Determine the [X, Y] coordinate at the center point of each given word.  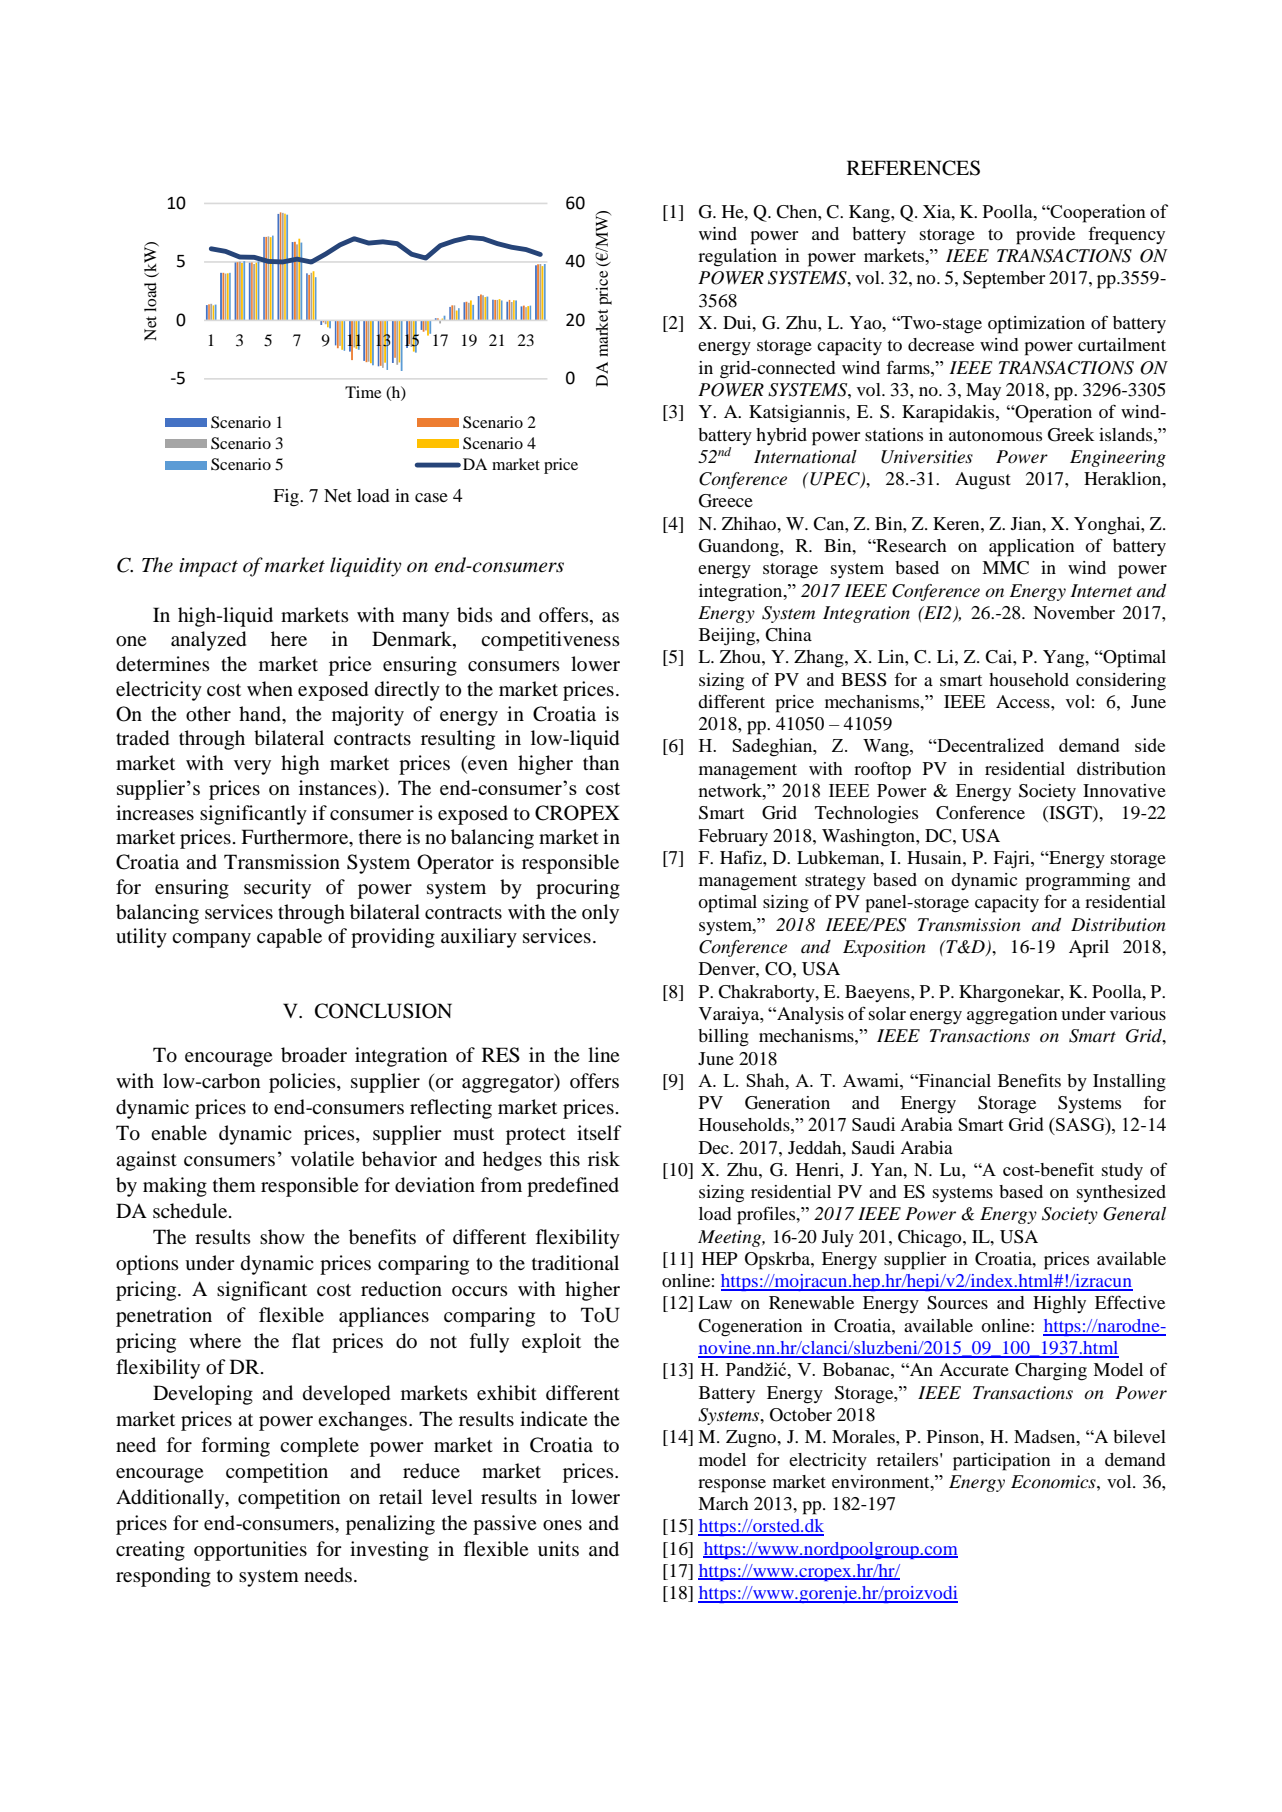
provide [1045, 236]
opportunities [250, 1551]
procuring [578, 889]
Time [363, 392]
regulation [737, 257]
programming [1077, 882]
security [277, 889]
